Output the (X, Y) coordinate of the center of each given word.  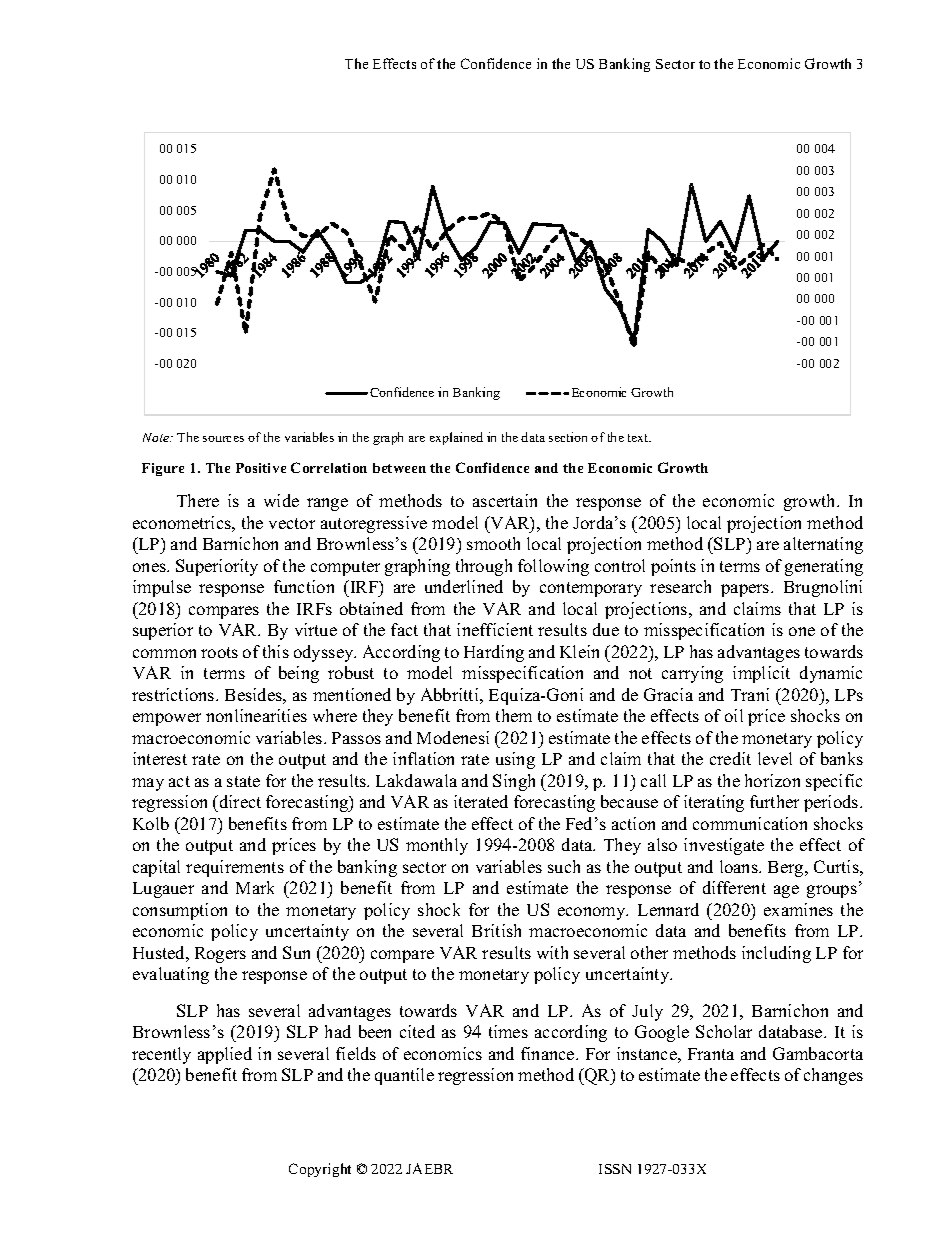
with (552, 952)
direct (239, 801)
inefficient (495, 629)
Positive (261, 468)
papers (746, 590)
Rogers (220, 955)
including (776, 954)
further (774, 801)
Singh (514, 782)
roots (219, 652)
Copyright (320, 1170)
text (639, 438)
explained (456, 438)
